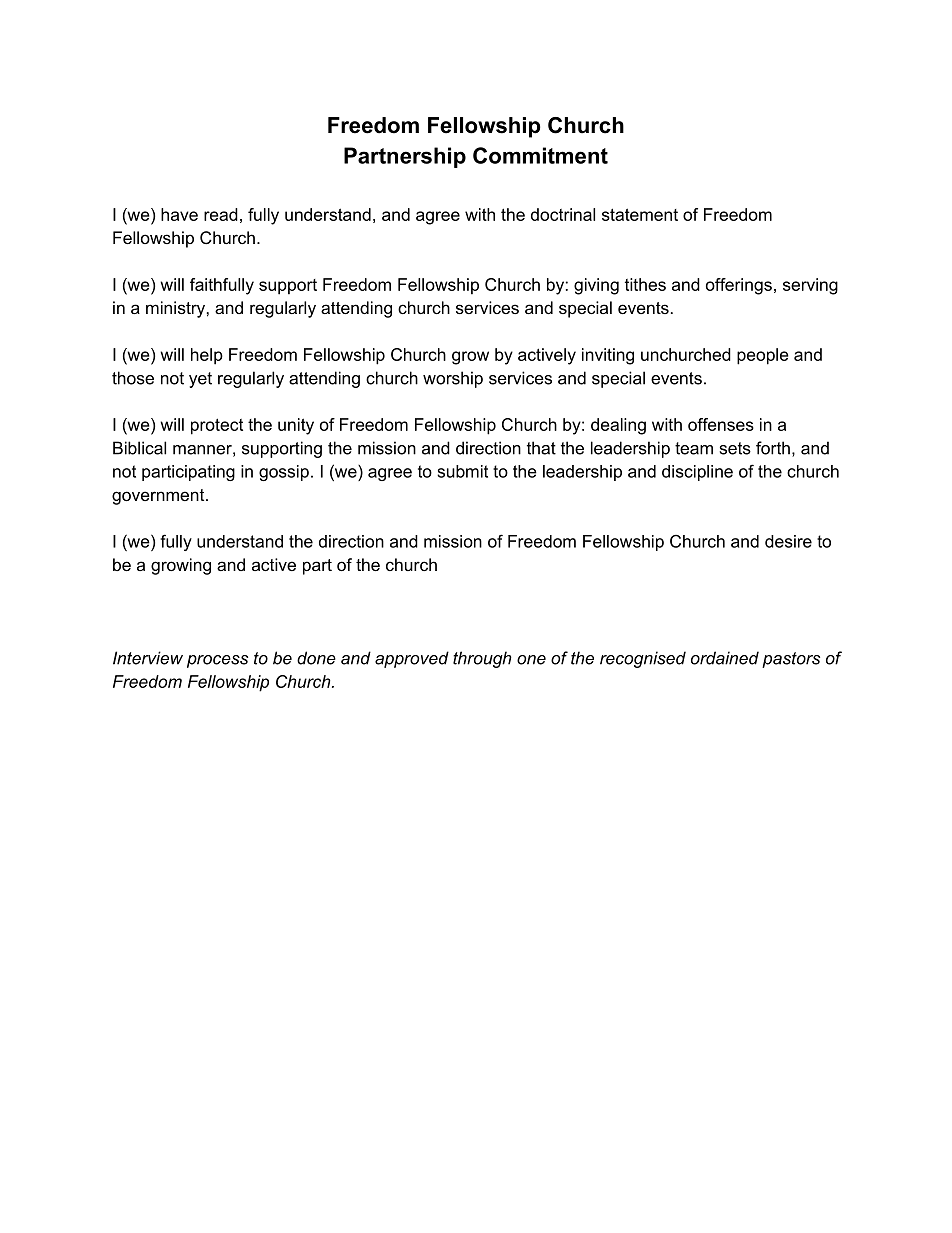 Image resolution: width=952 pixels, height=1233 pixels. Describe the element at coordinates (159, 497) in the image. I see `government` at that location.
